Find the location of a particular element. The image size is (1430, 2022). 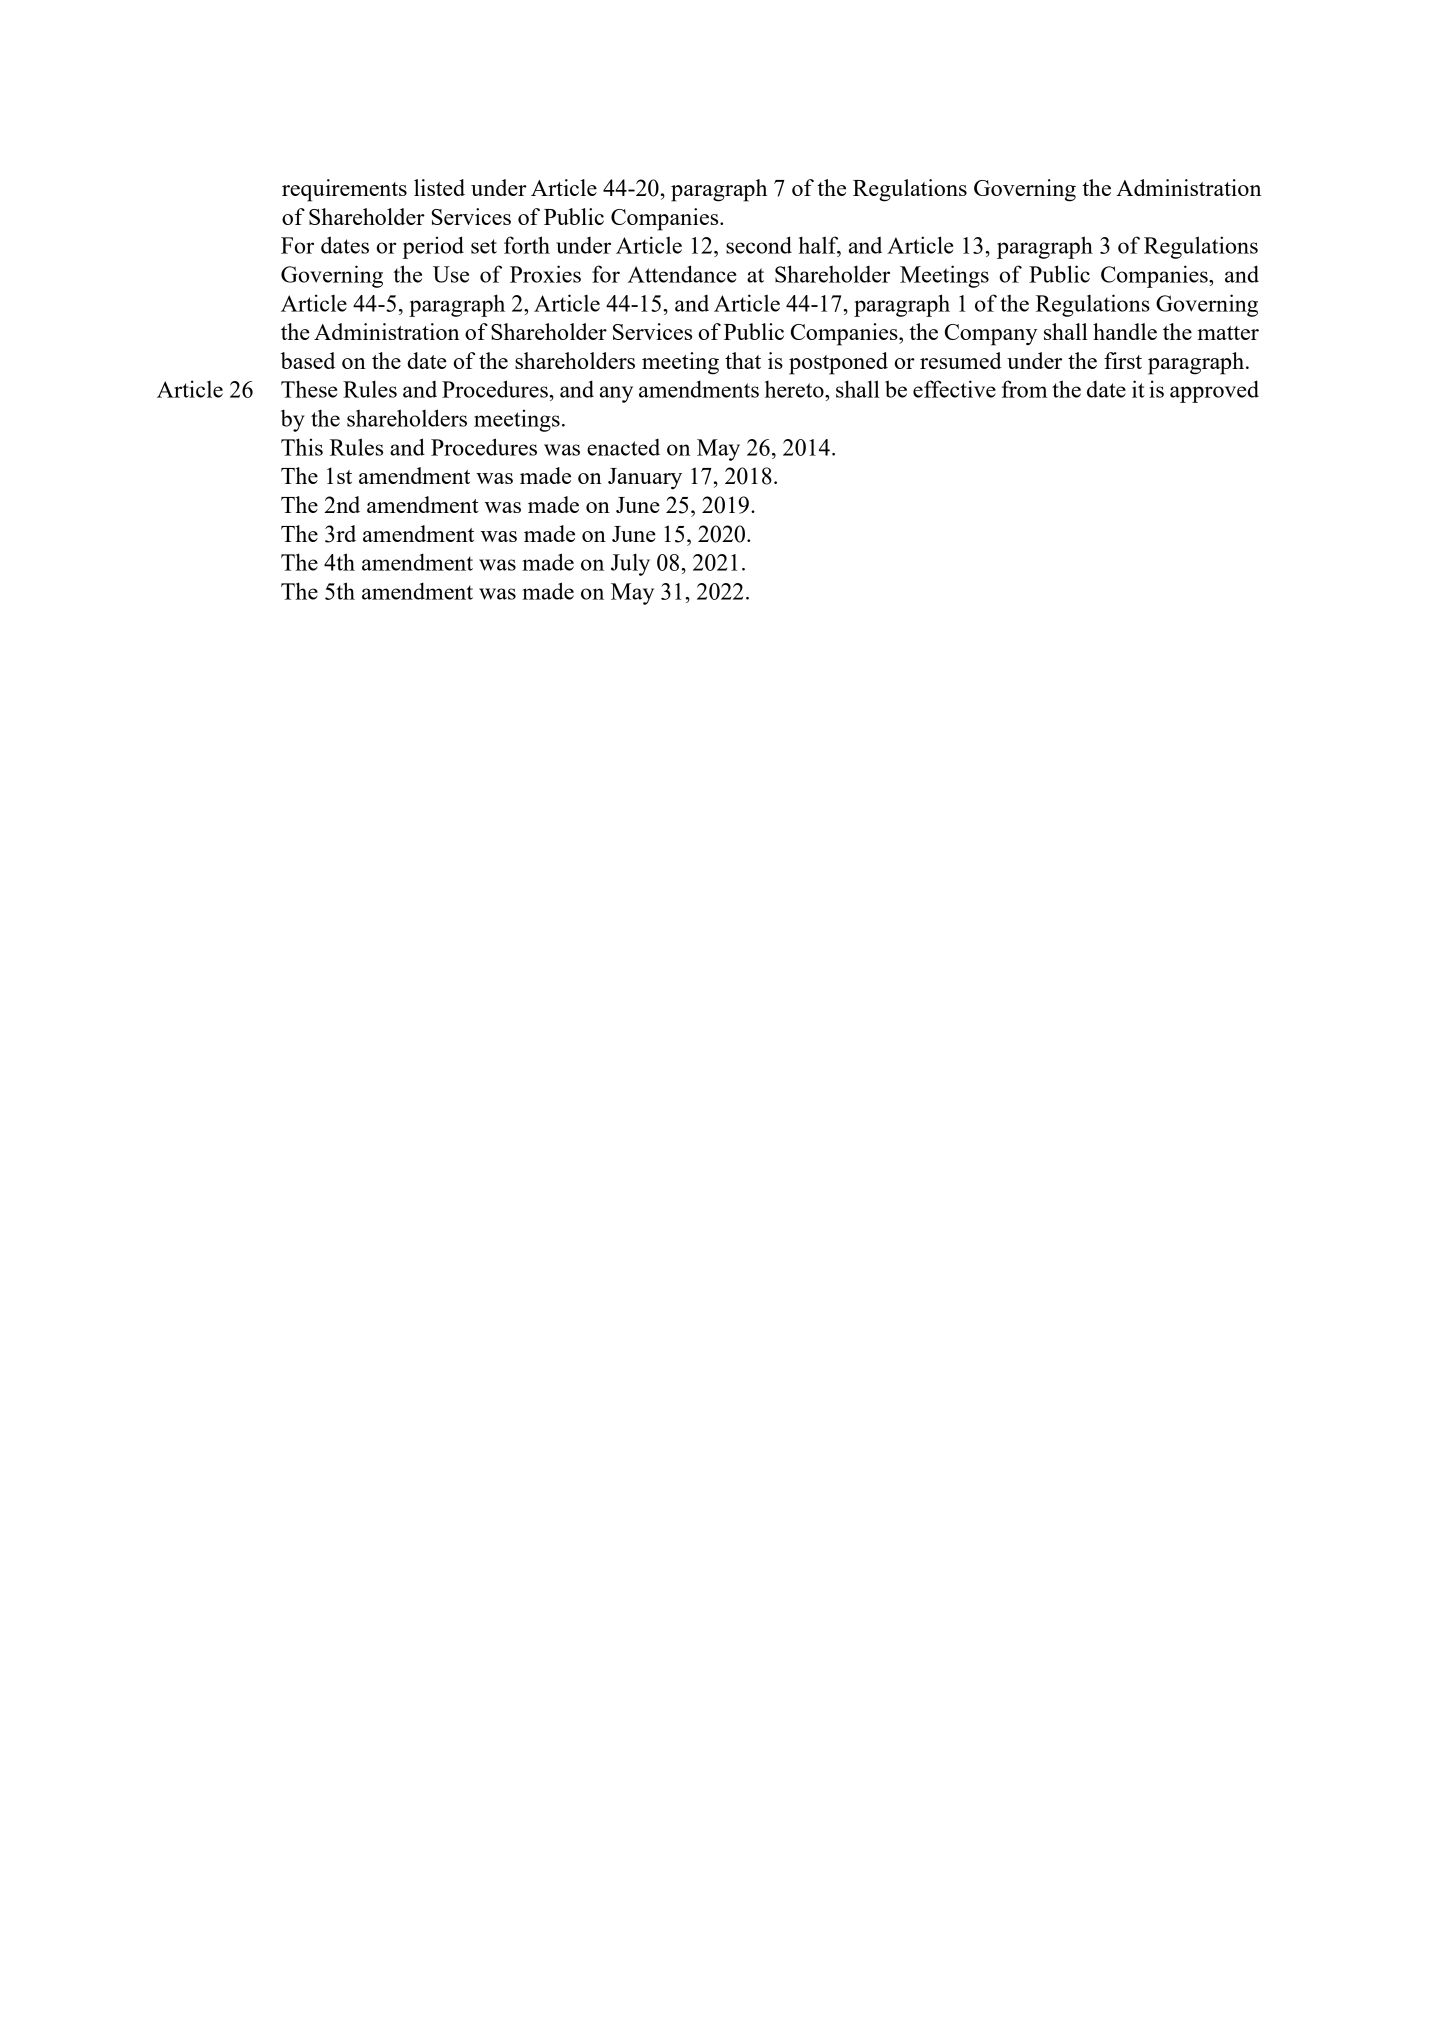

enacted is located at coordinates (623, 447).
